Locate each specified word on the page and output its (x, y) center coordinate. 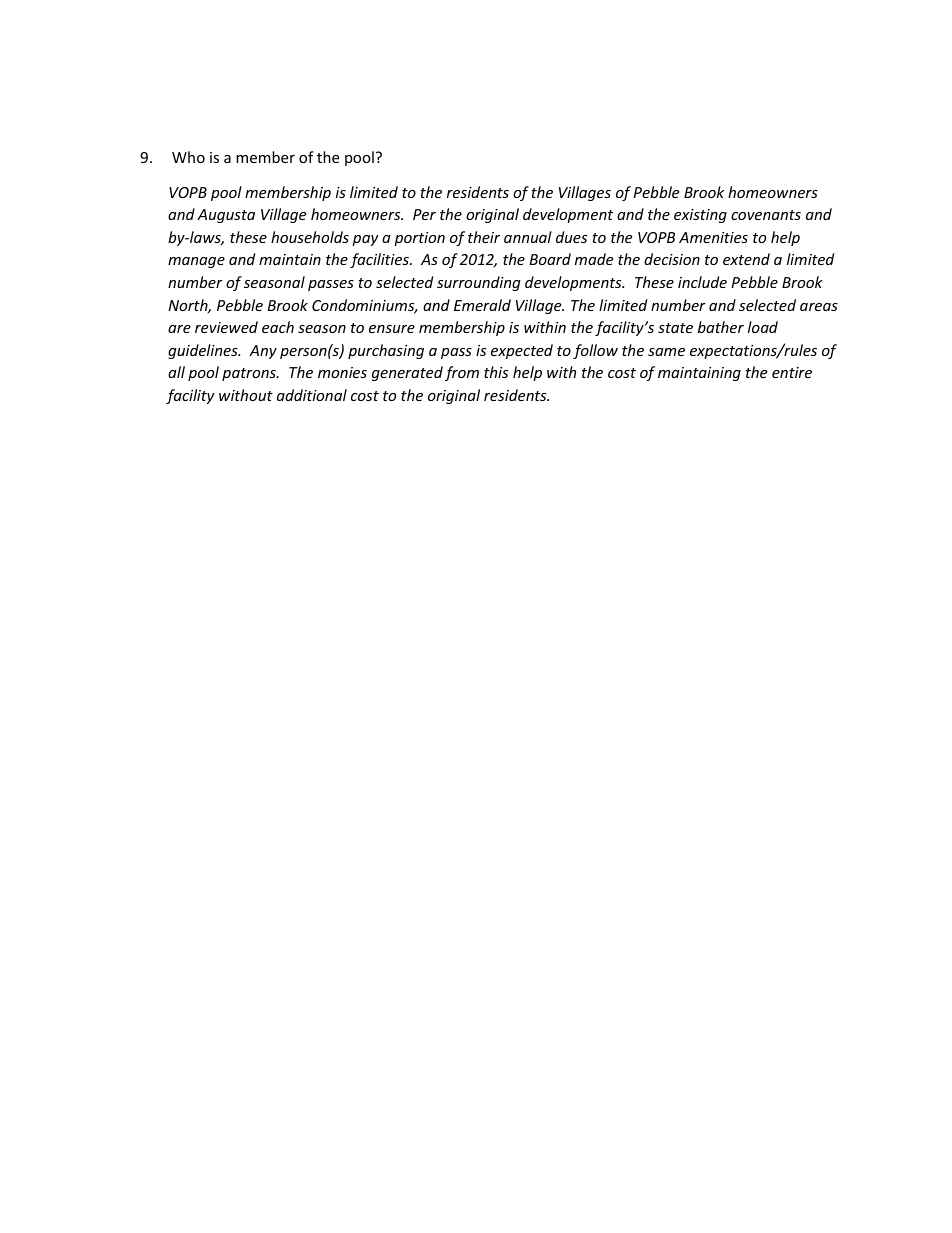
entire (792, 372)
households (310, 237)
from (462, 373)
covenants (766, 215)
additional (312, 395)
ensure (392, 329)
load (763, 327)
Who (188, 157)
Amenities (713, 237)
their (484, 237)
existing (700, 216)
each (278, 327)
